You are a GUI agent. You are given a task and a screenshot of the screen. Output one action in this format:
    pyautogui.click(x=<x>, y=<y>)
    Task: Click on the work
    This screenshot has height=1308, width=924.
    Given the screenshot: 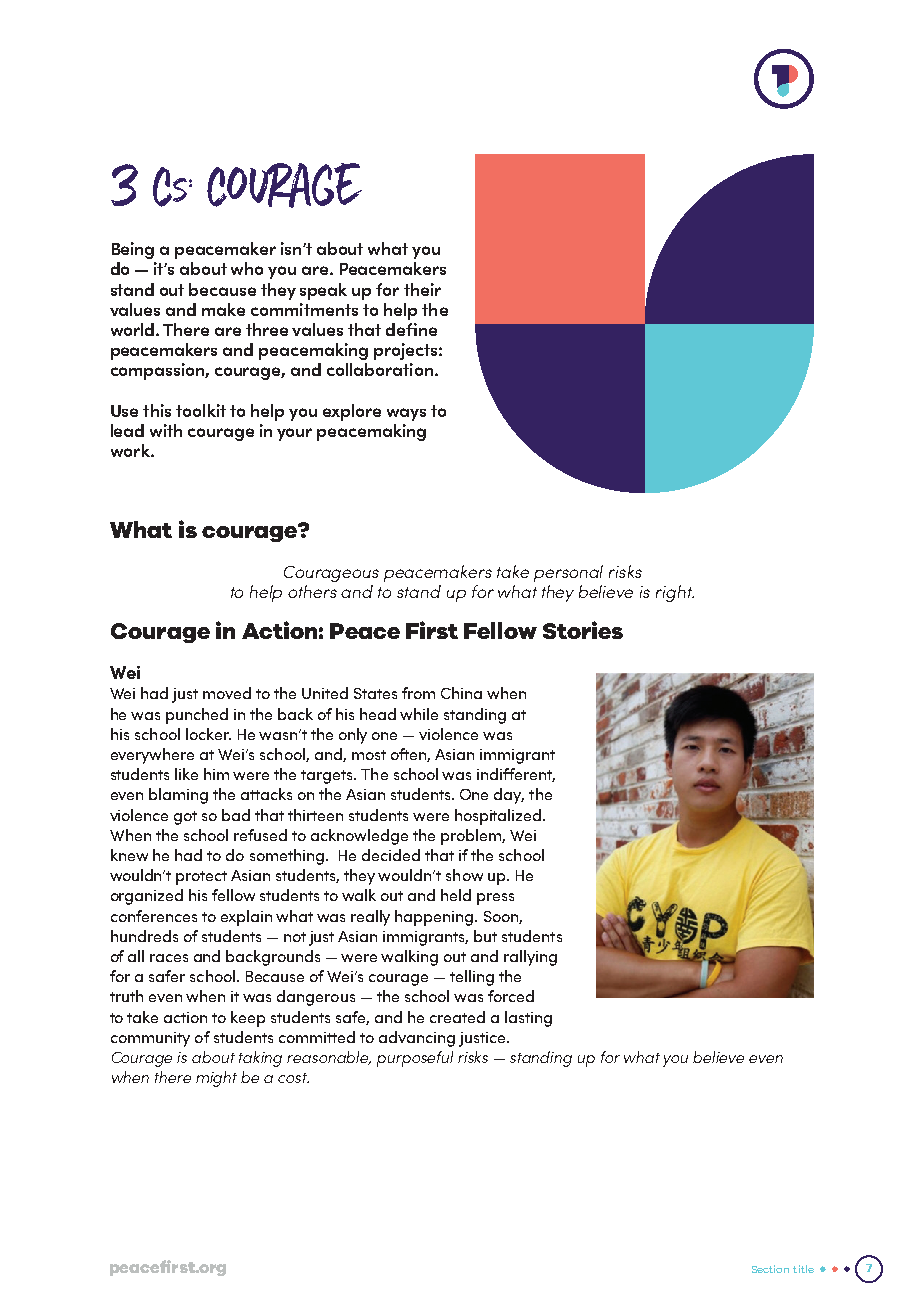 What is the action you would take?
    pyautogui.click(x=131, y=450)
